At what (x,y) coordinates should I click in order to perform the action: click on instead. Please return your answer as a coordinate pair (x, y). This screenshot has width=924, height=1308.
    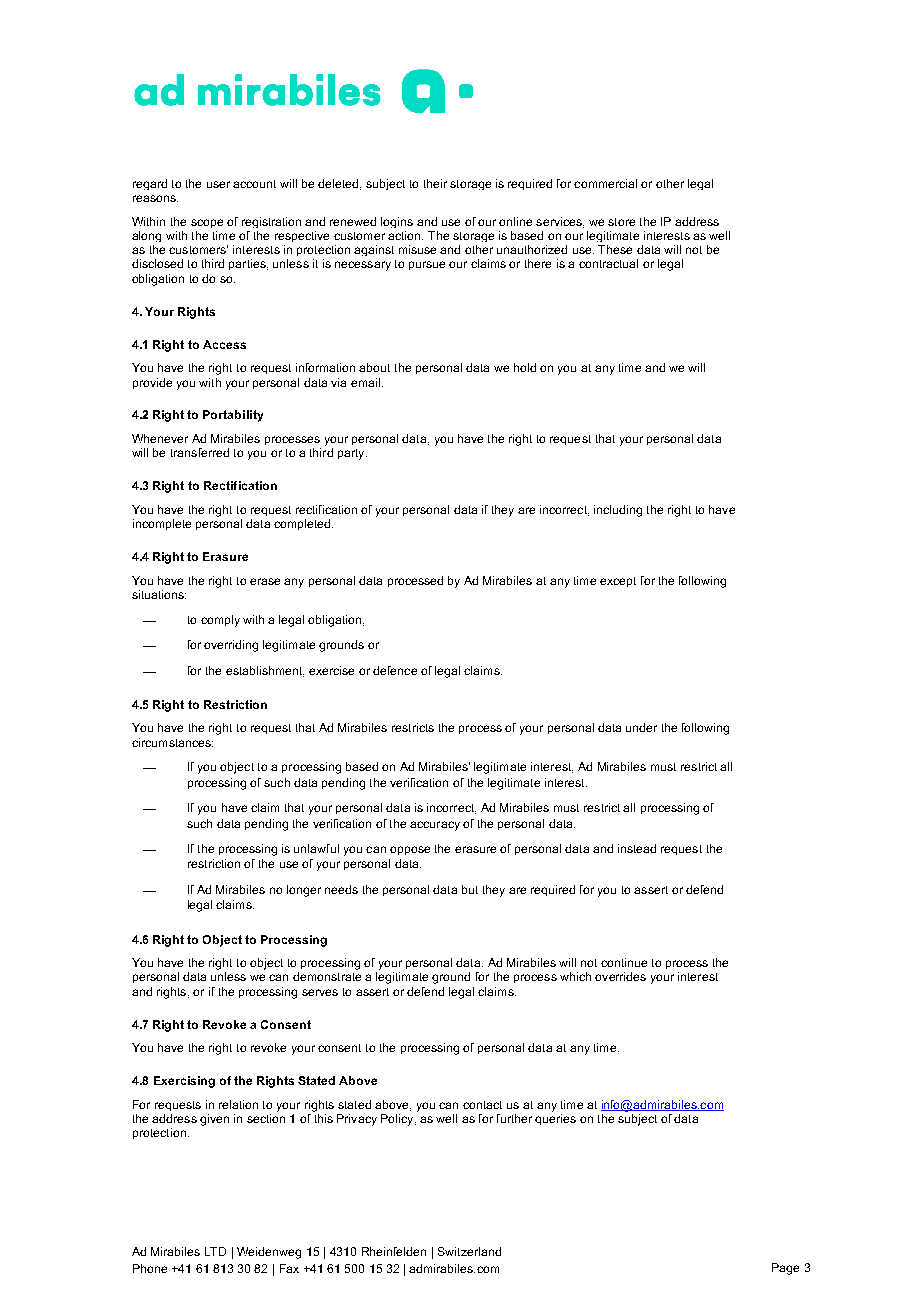
    Looking at the image, I should click on (637, 848).
